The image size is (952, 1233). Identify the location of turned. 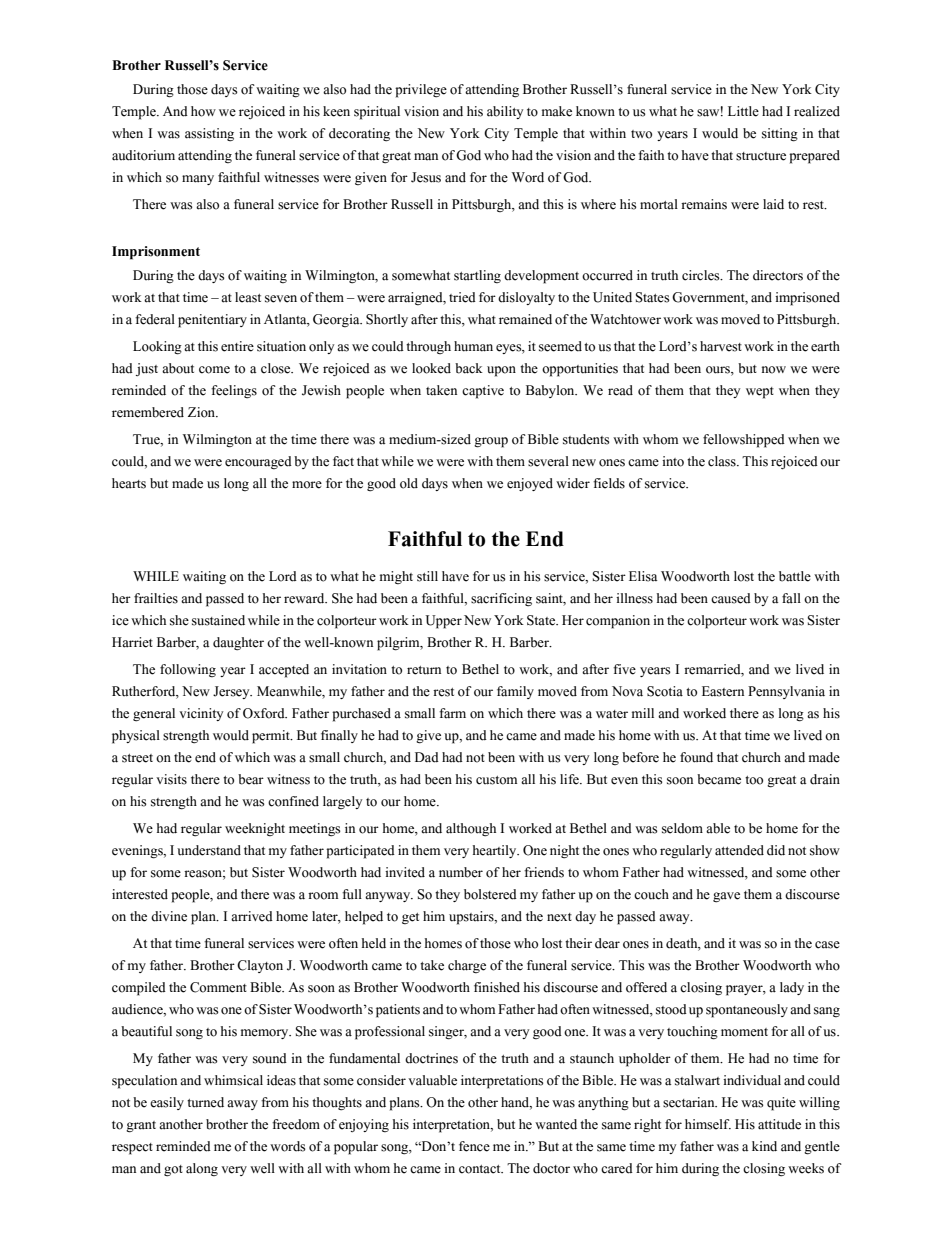
(205, 1102).
